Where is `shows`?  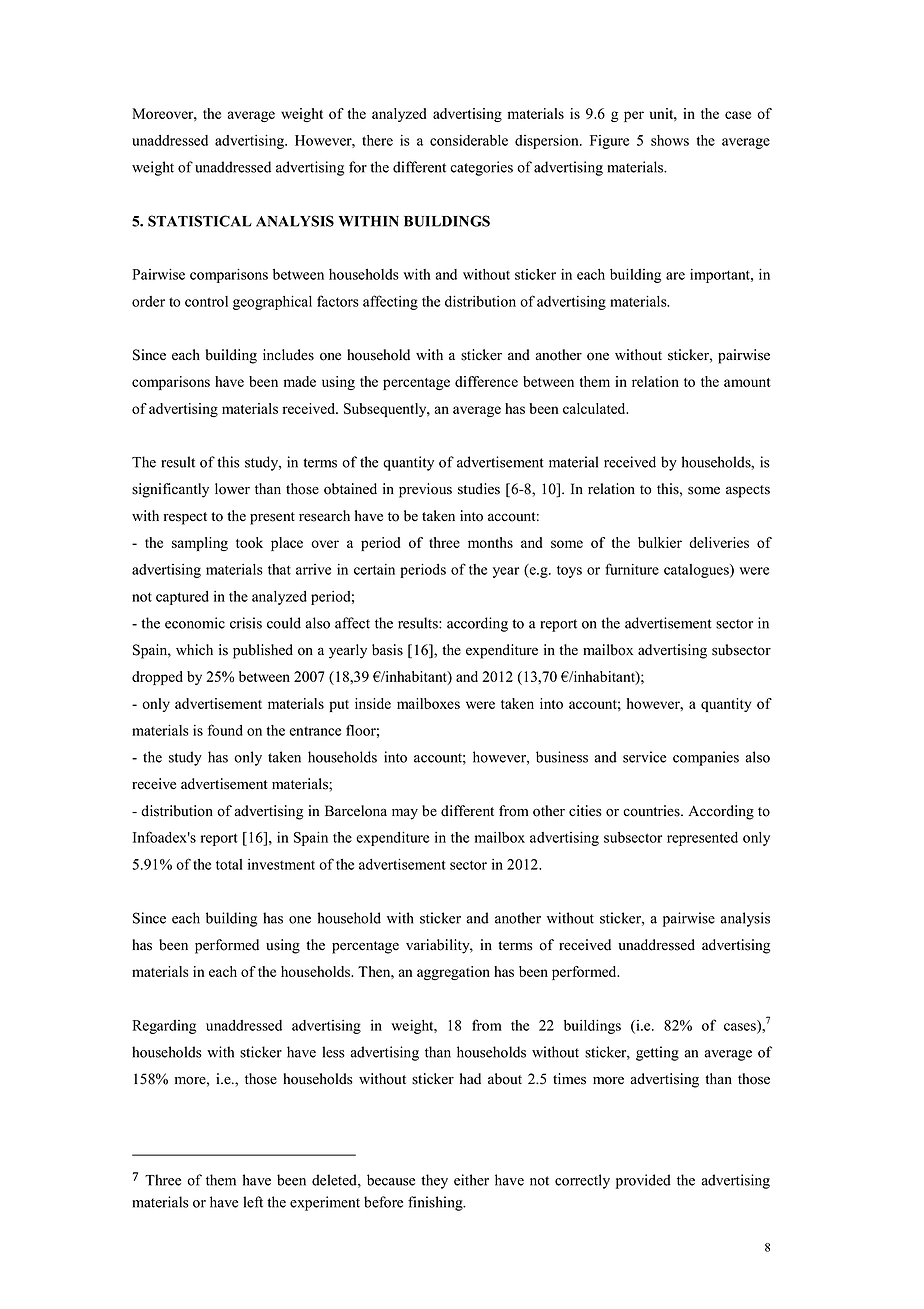 shows is located at coordinates (670, 140).
